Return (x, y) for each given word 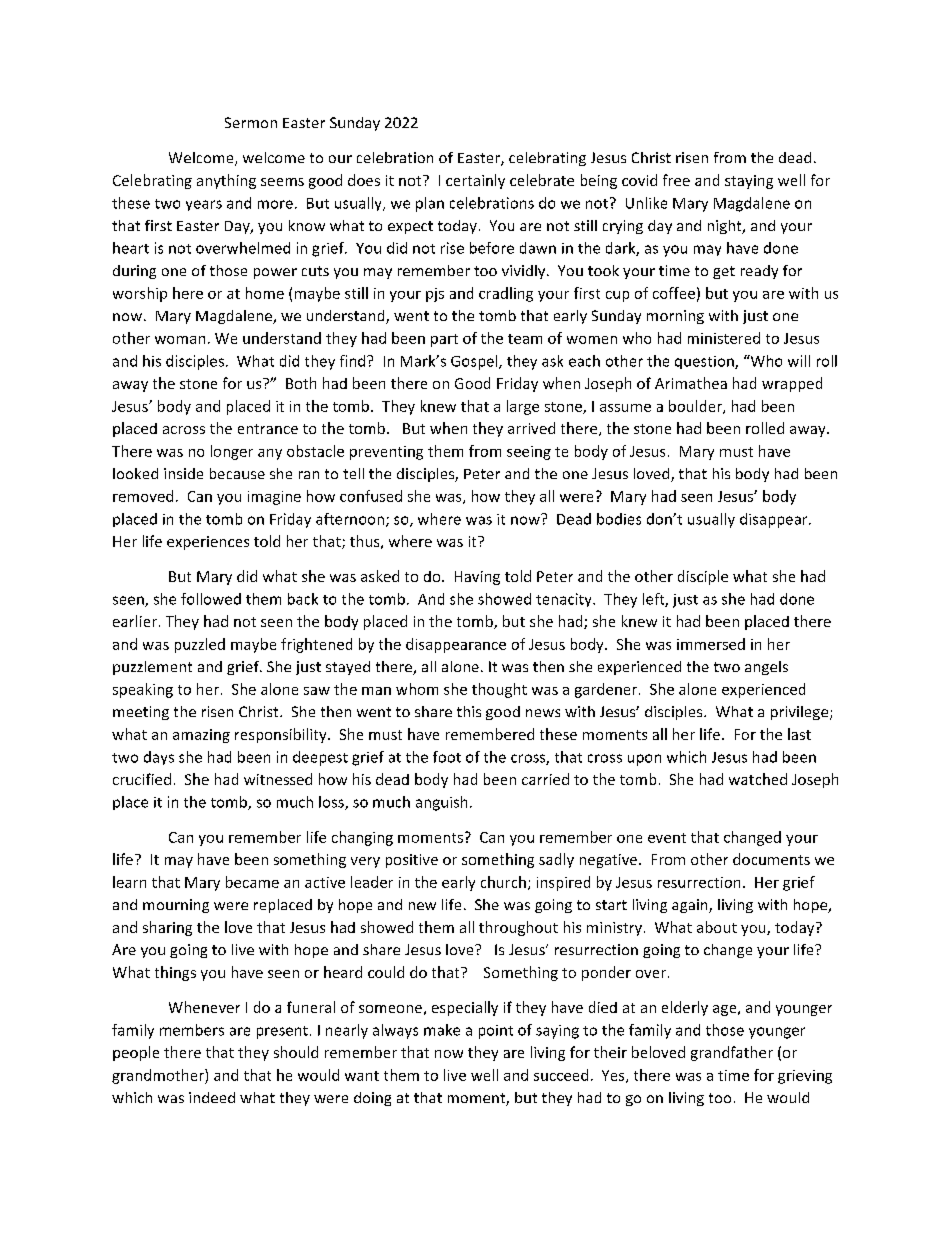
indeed (212, 1097)
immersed (711, 644)
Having (477, 578)
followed (211, 599)
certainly (475, 181)
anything (226, 181)
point (496, 1032)
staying (749, 182)
